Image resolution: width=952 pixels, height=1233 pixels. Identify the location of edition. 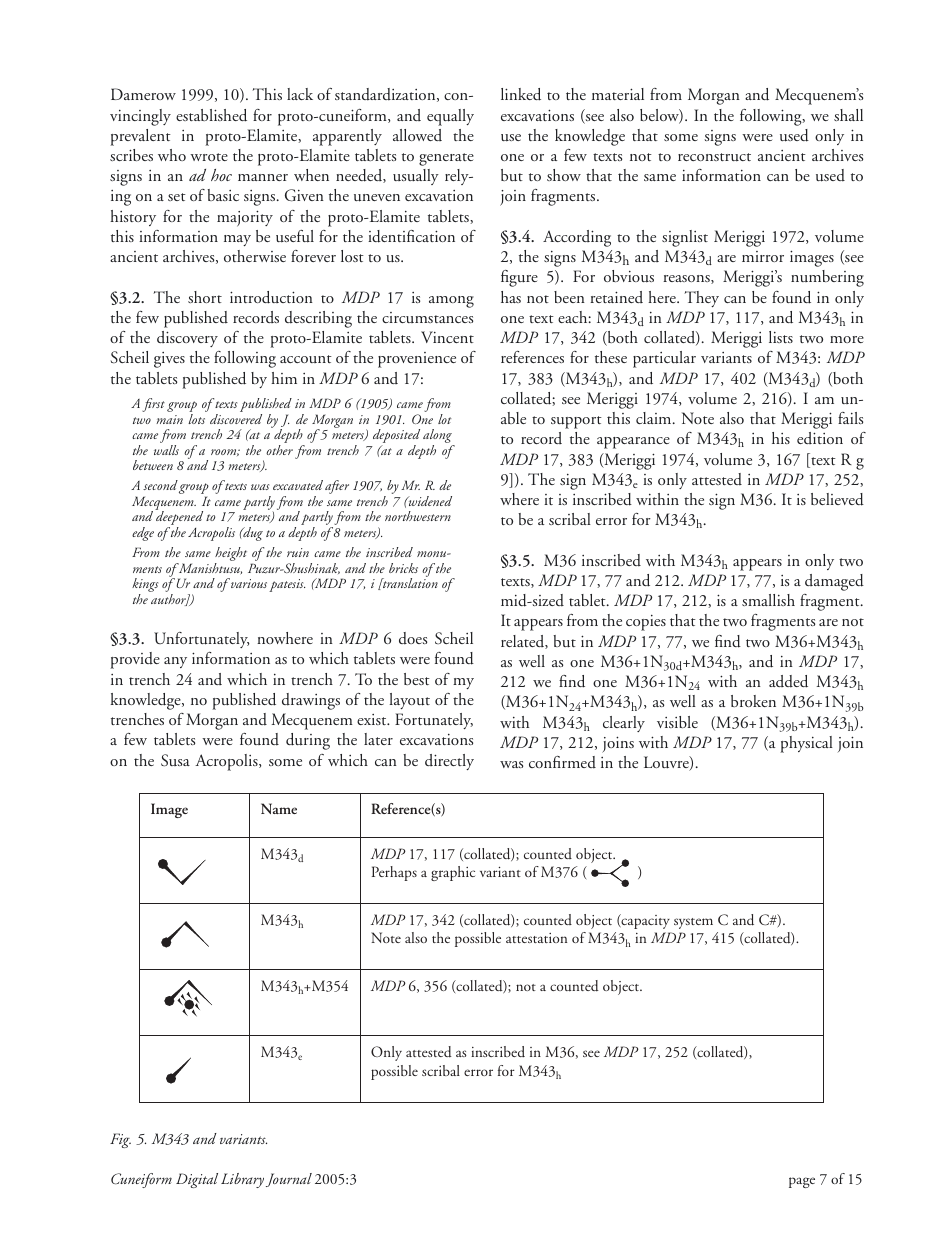
(820, 438).
